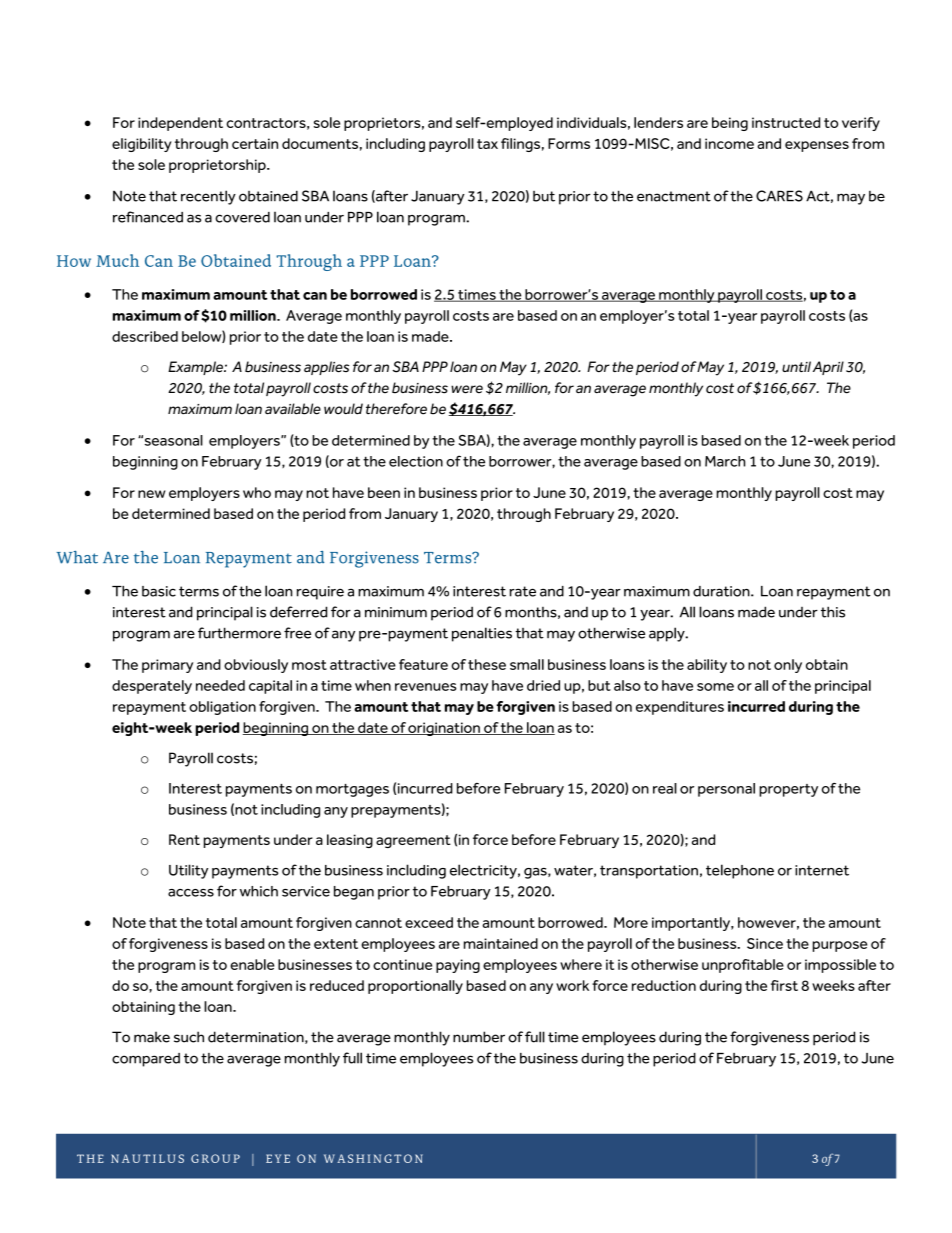 This document has height=1233, width=952. What do you see at coordinates (487, 144) in the document?
I see `tax` at bounding box center [487, 144].
